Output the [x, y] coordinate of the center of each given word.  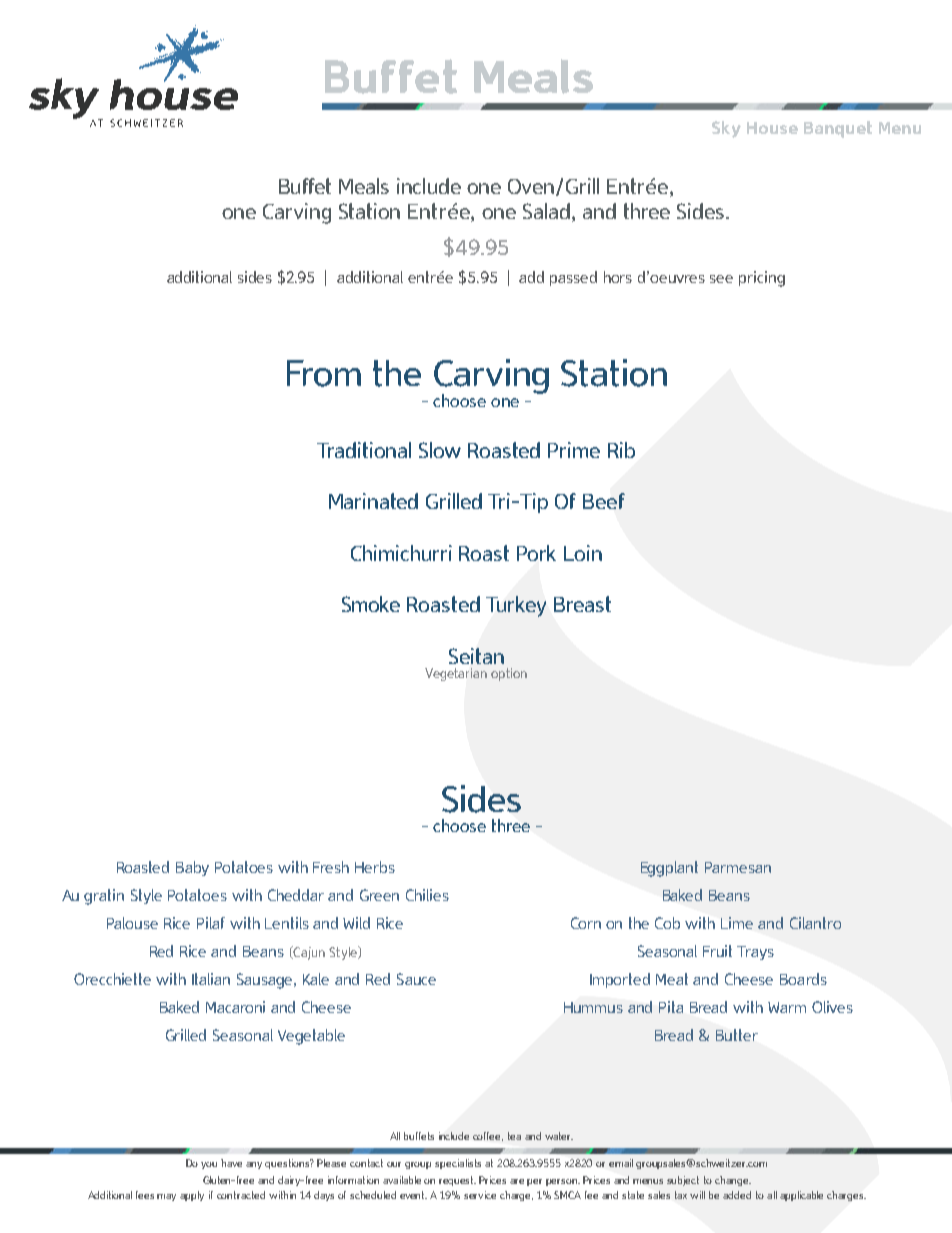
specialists [458, 1164]
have [231, 1163]
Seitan [476, 656]
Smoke [371, 604]
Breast [582, 604]
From [324, 373]
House [772, 128]
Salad [546, 211]
